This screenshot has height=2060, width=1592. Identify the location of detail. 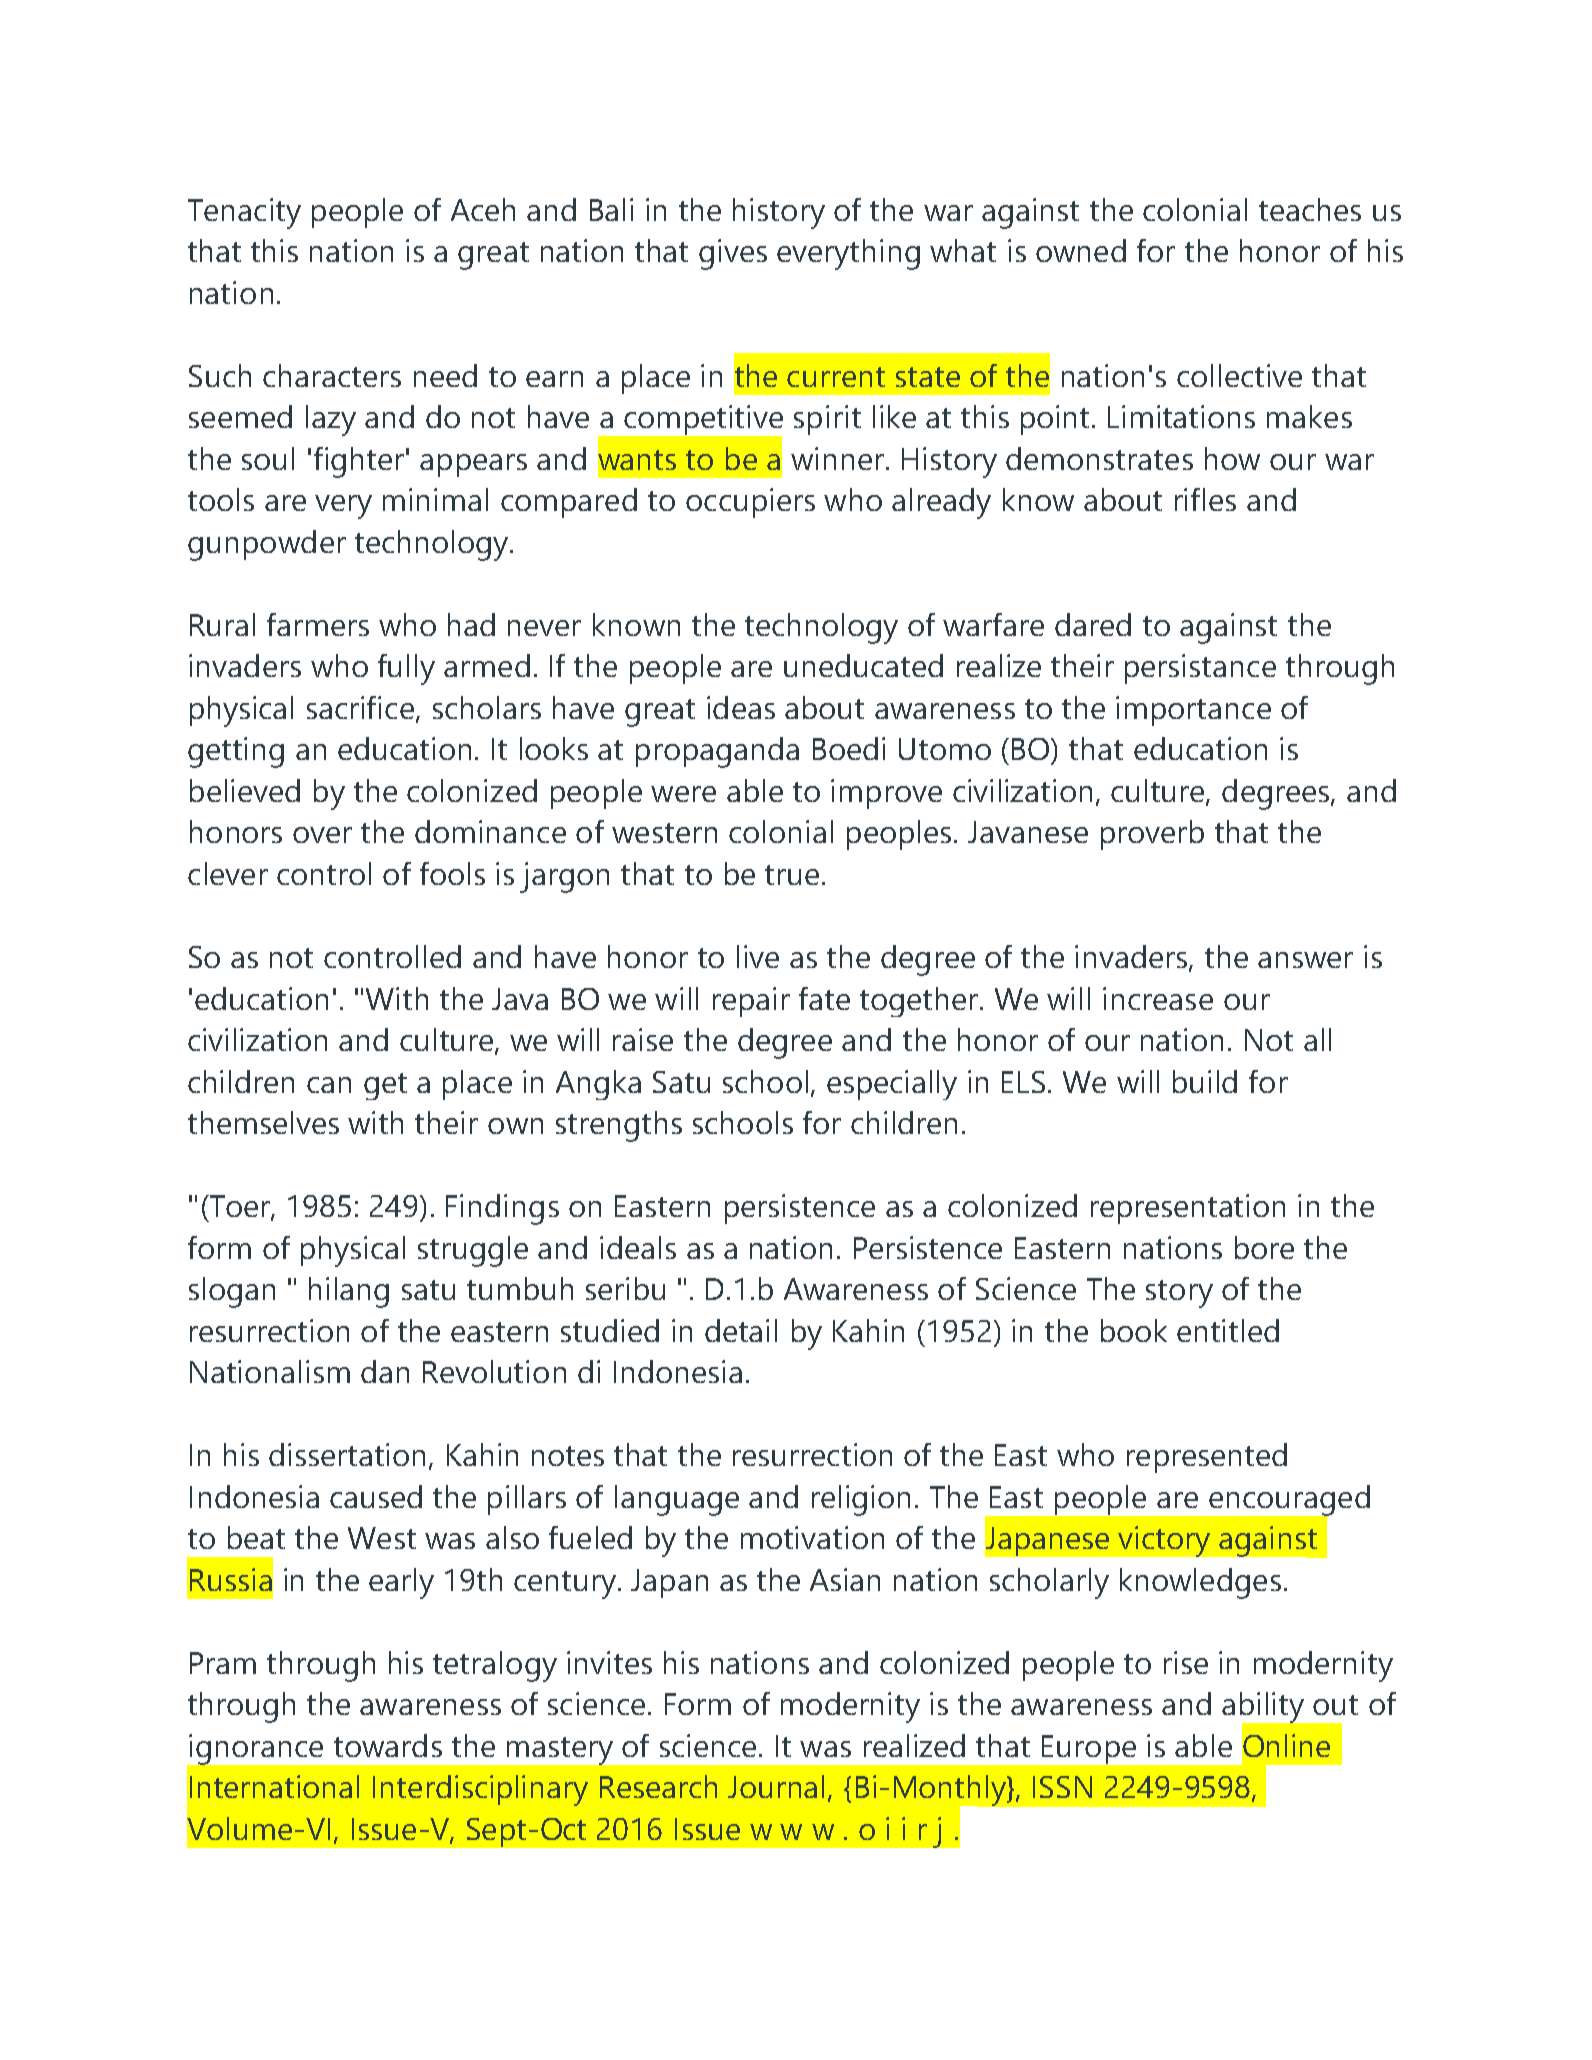
(741, 1330).
